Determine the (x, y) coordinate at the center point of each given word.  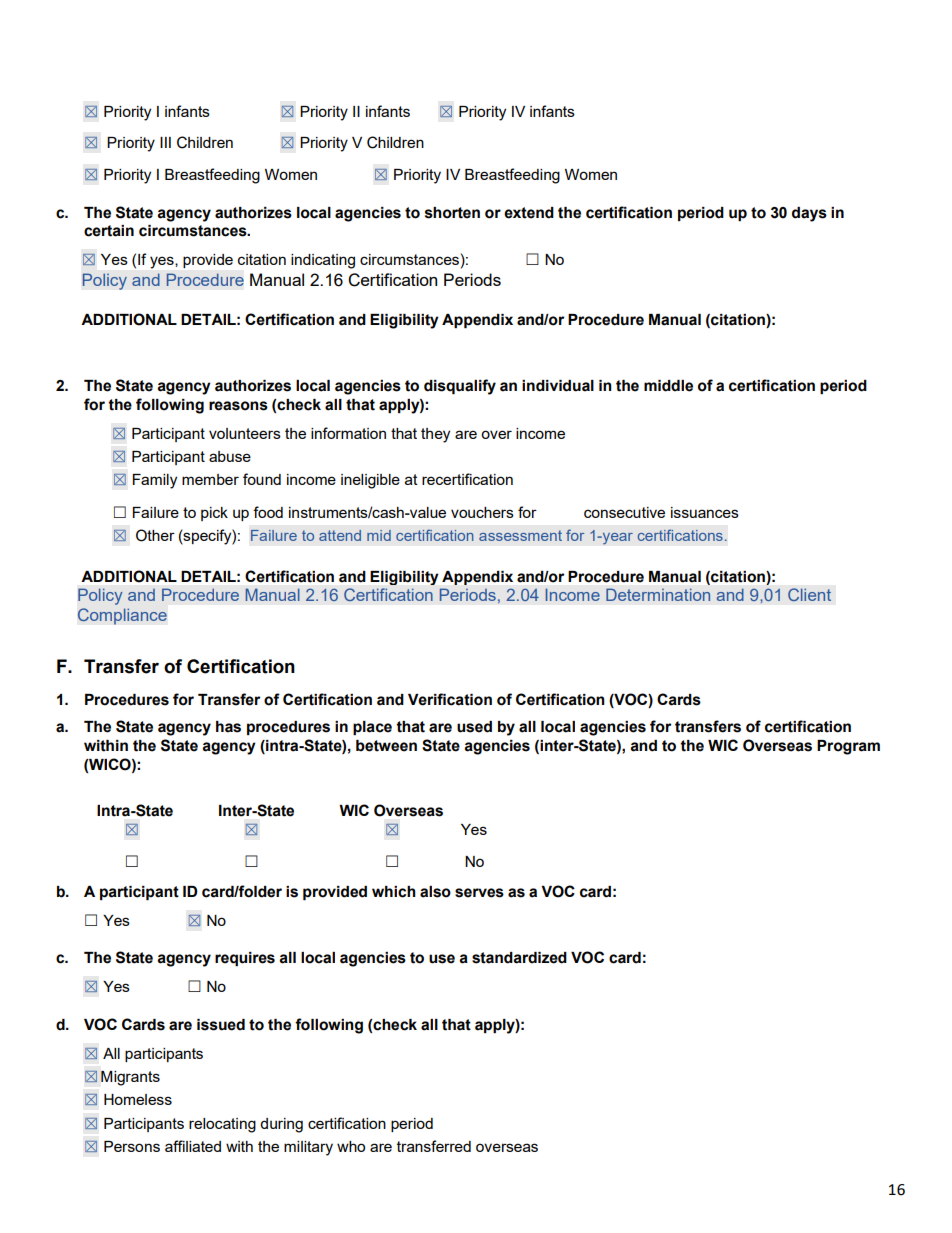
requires (245, 959)
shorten (452, 213)
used (474, 727)
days (809, 214)
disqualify (460, 387)
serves (479, 893)
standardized (519, 958)
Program (848, 747)
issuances (705, 512)
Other (155, 535)
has (228, 727)
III (165, 142)
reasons (238, 406)
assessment (520, 535)
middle (668, 386)
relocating (222, 1125)
